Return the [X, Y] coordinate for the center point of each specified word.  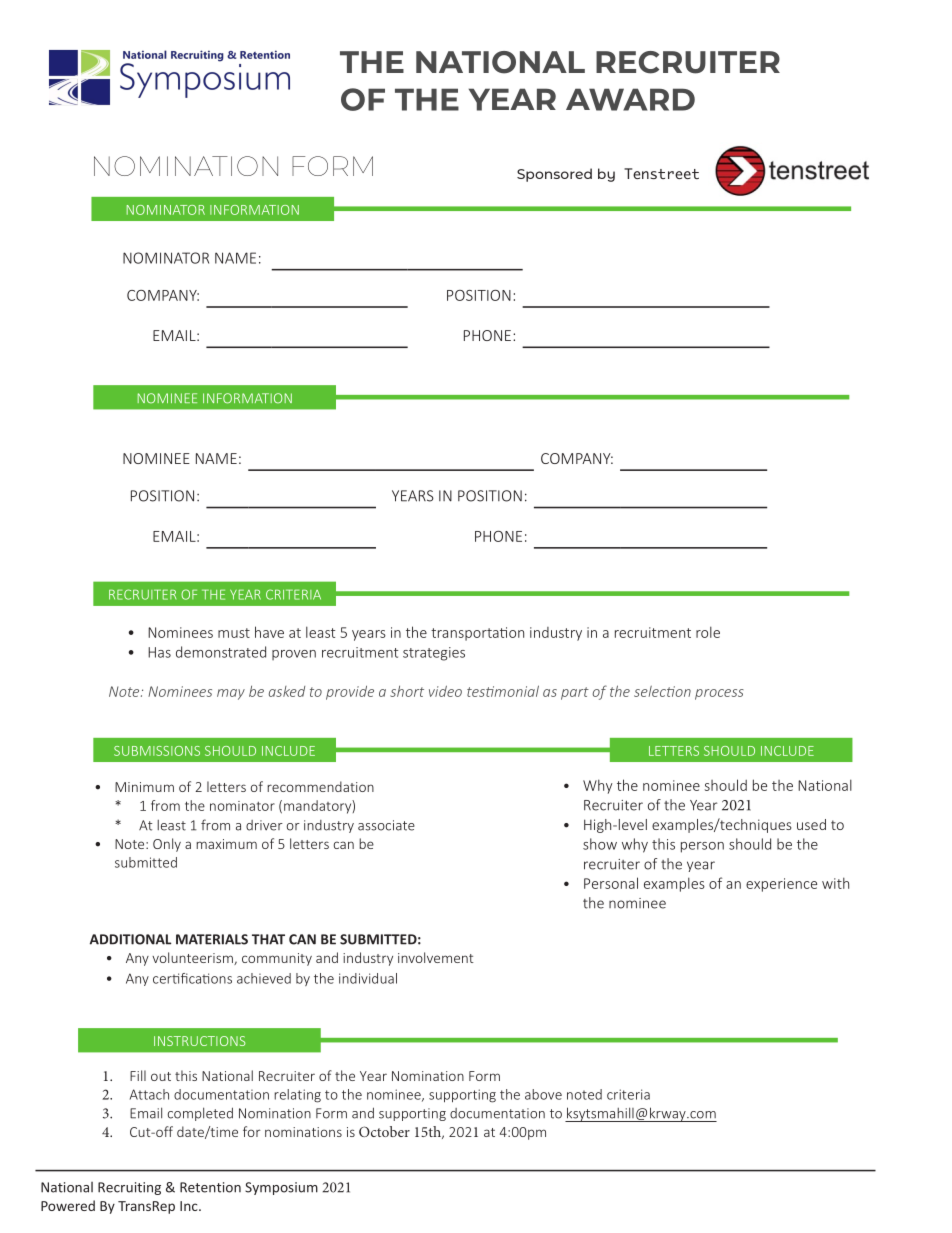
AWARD [630, 99]
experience [781, 885]
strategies [434, 654]
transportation [477, 634]
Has [159, 652]
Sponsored [554, 175]
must [234, 633]
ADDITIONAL [130, 939]
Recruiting [129, 1188]
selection [662, 691]
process [719, 694]
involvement [436, 957]
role [708, 632]
